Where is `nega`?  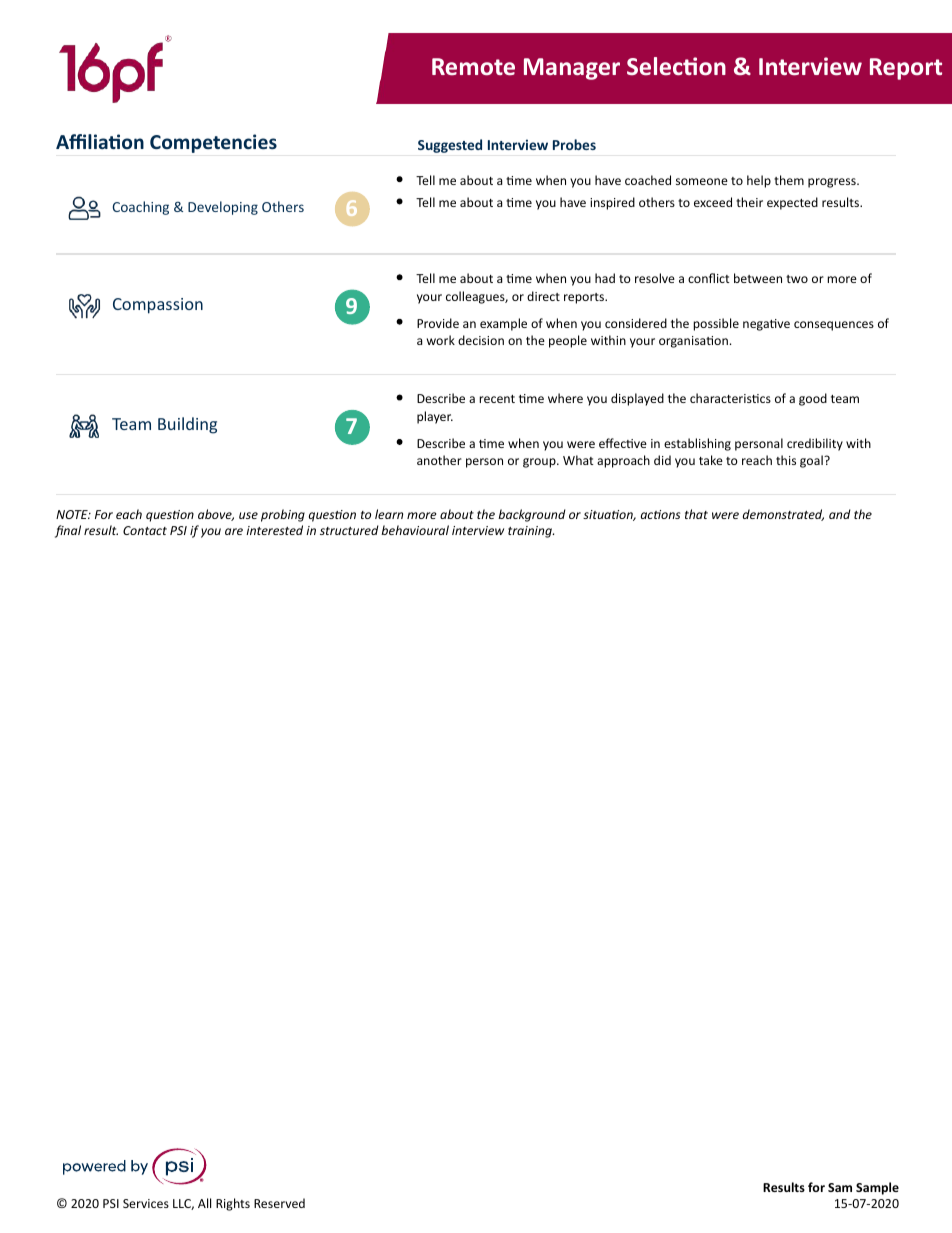
nega is located at coordinates (757, 326).
